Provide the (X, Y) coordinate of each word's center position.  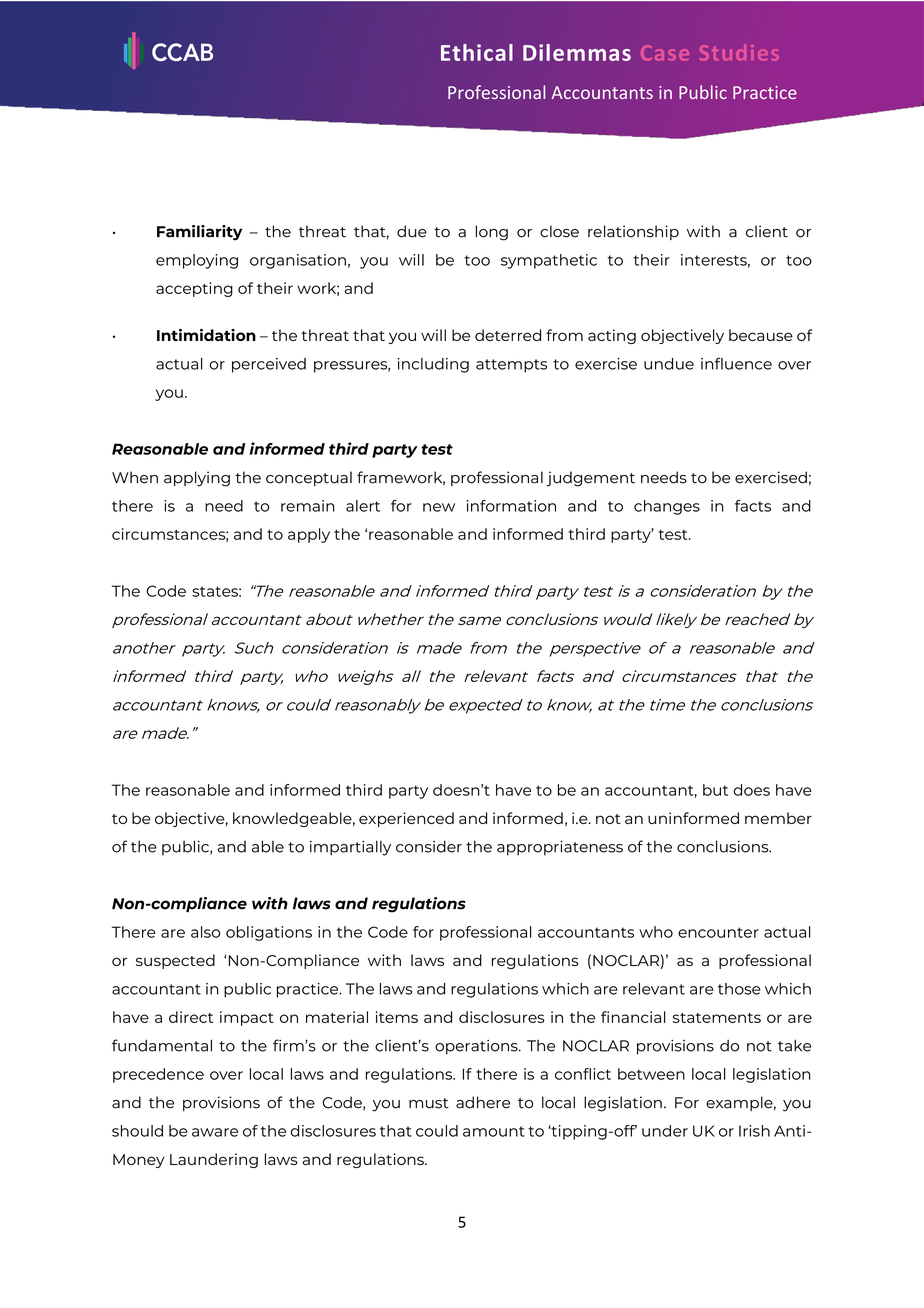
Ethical (477, 52)
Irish (754, 1131)
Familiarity (199, 233)
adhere (483, 1102)
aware (215, 1132)
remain (308, 506)
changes (667, 507)
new (439, 507)
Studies (739, 52)
